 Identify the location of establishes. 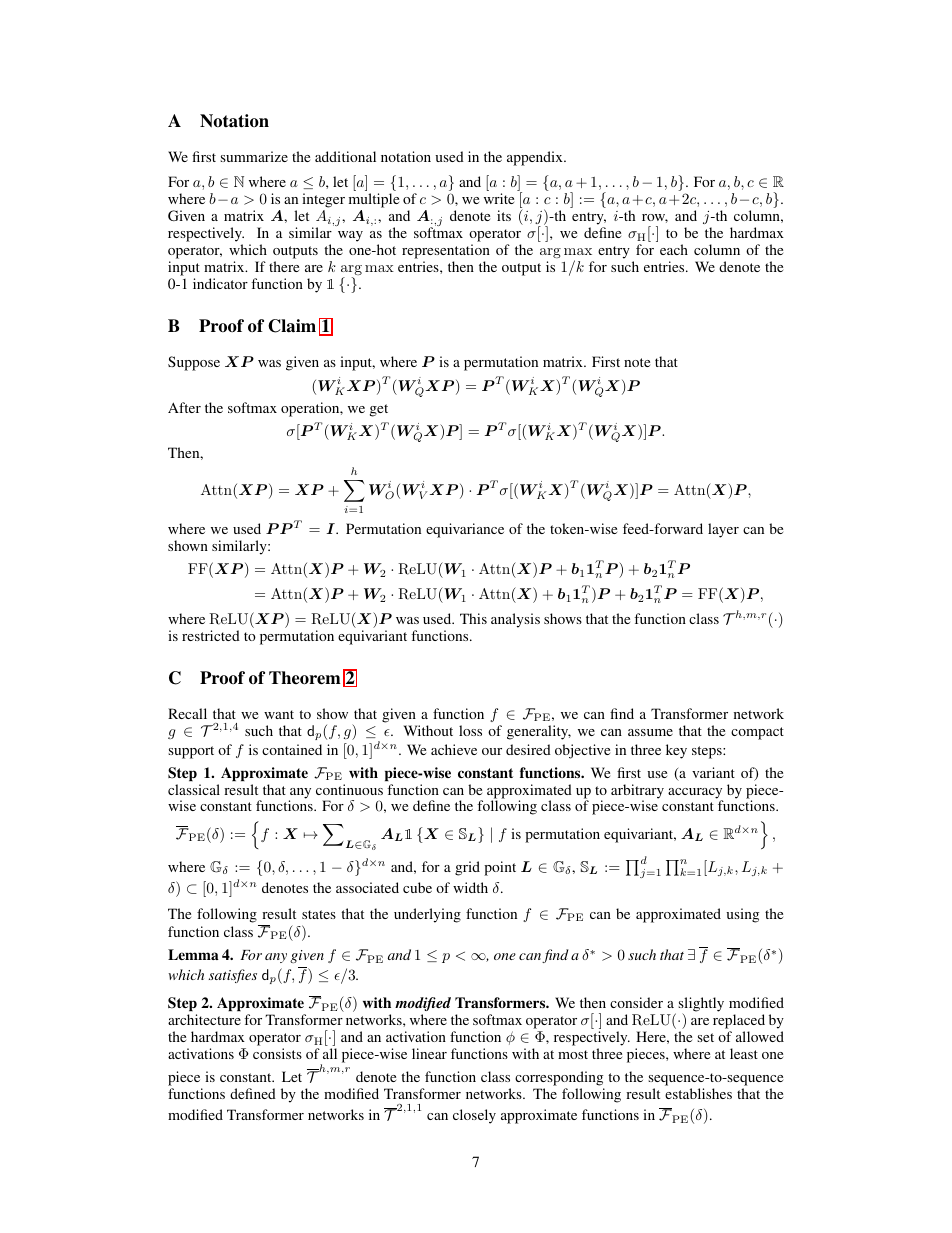
(698, 1093).
